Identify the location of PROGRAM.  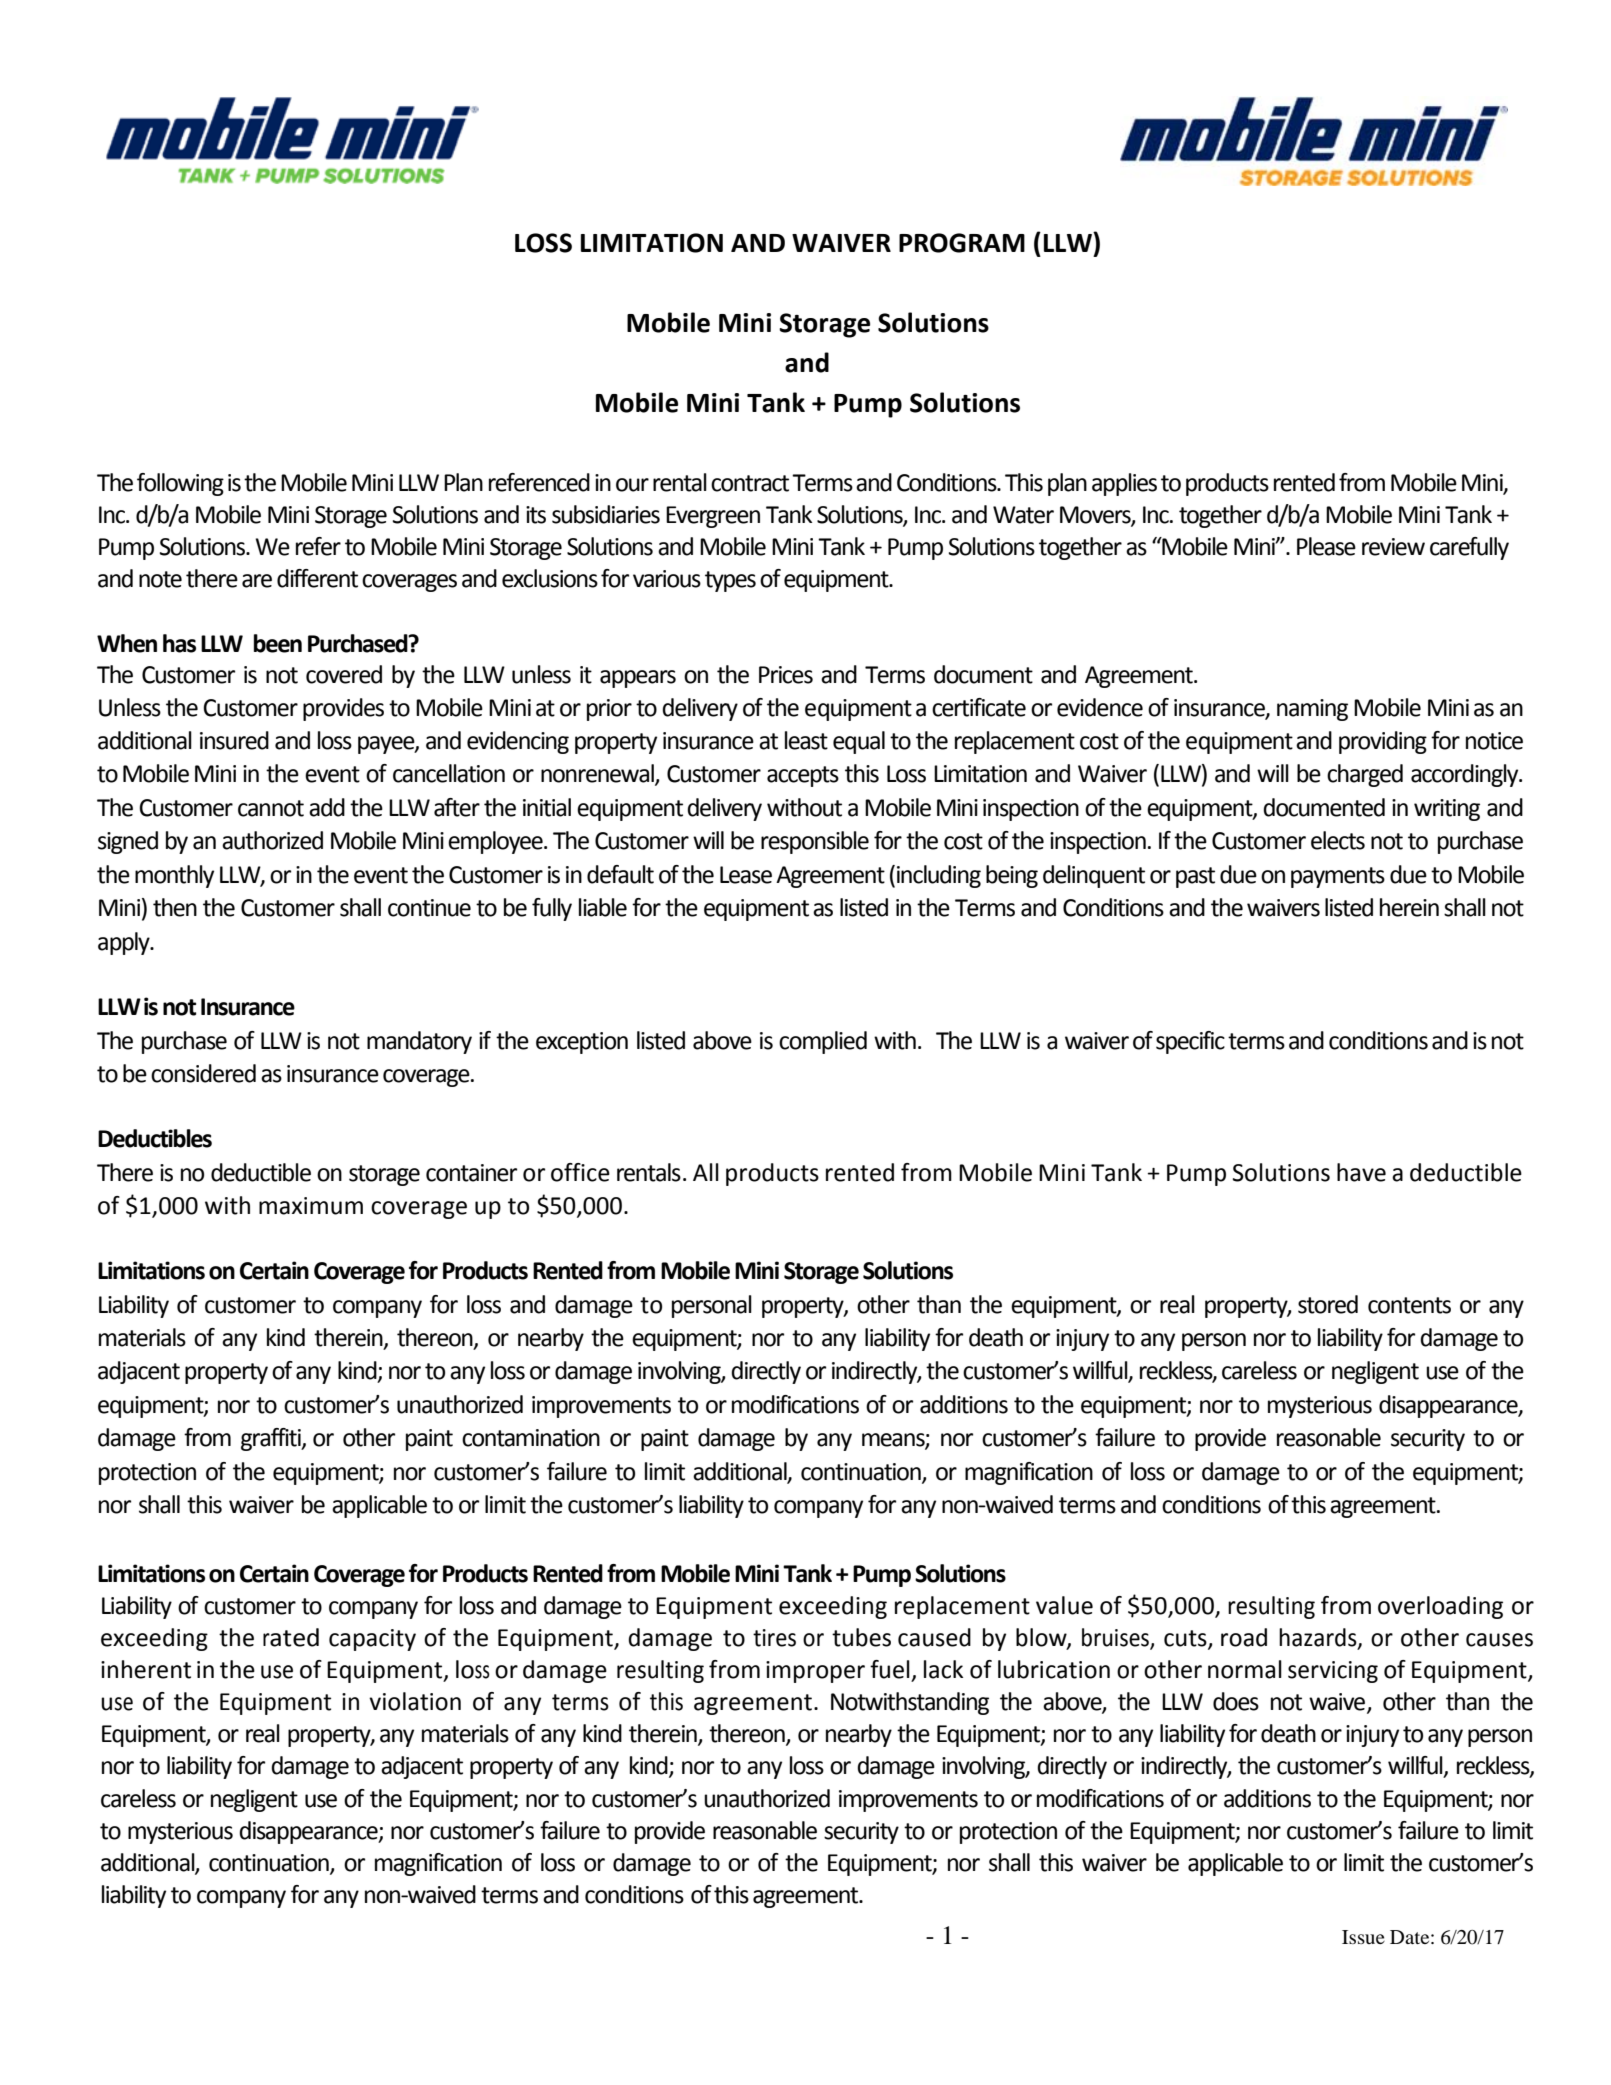
(962, 243).
